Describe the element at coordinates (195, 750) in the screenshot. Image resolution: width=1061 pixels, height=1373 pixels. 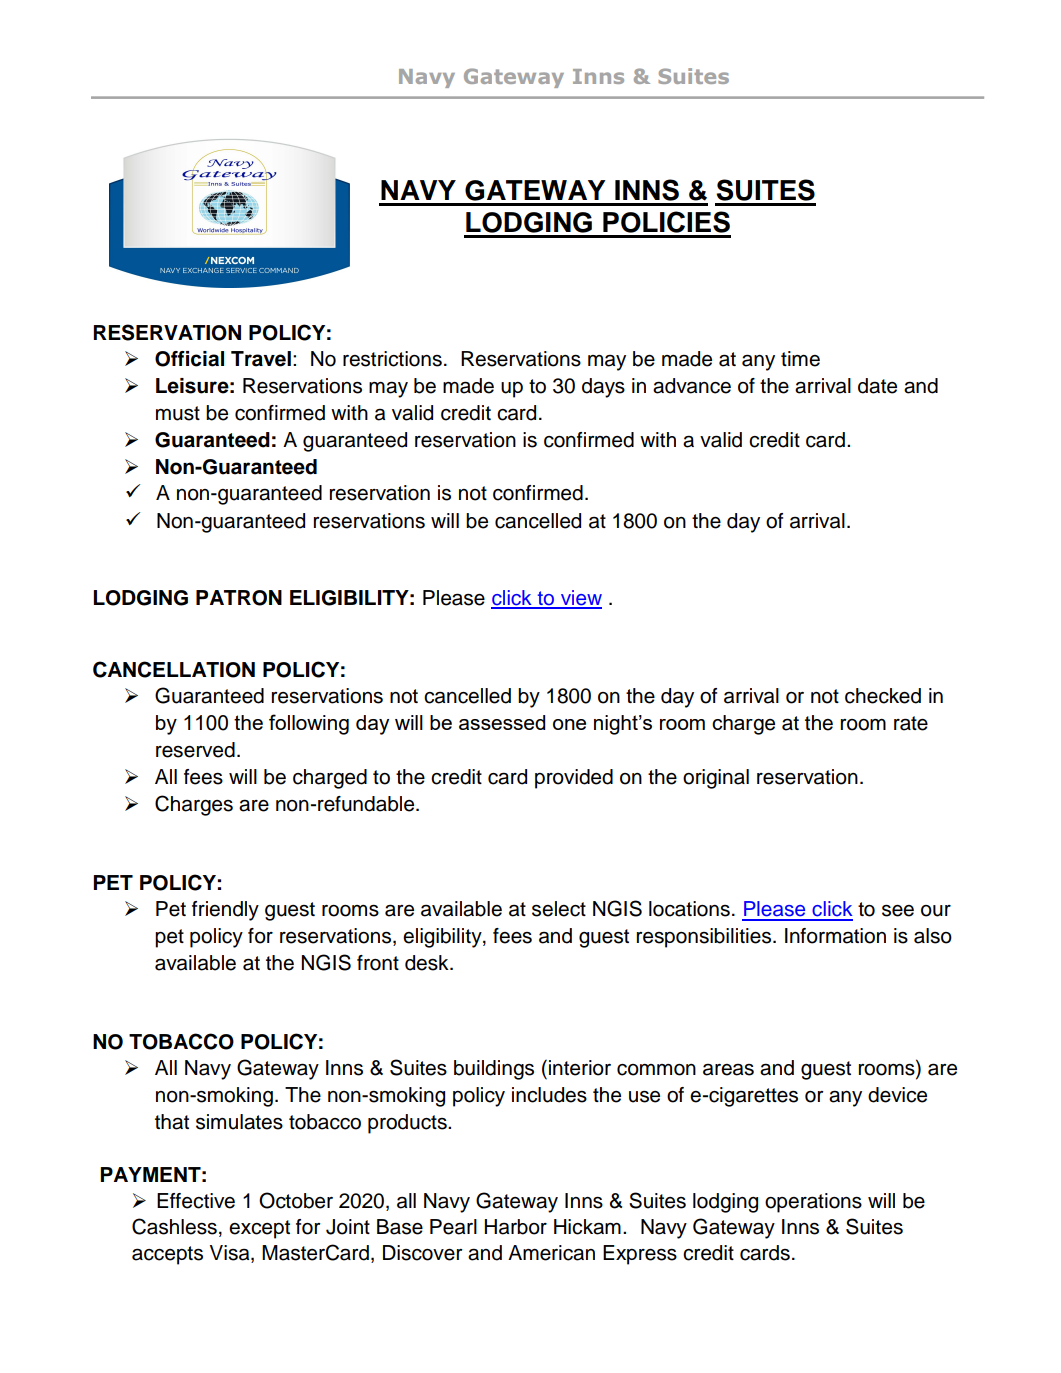
I see `reserved` at that location.
